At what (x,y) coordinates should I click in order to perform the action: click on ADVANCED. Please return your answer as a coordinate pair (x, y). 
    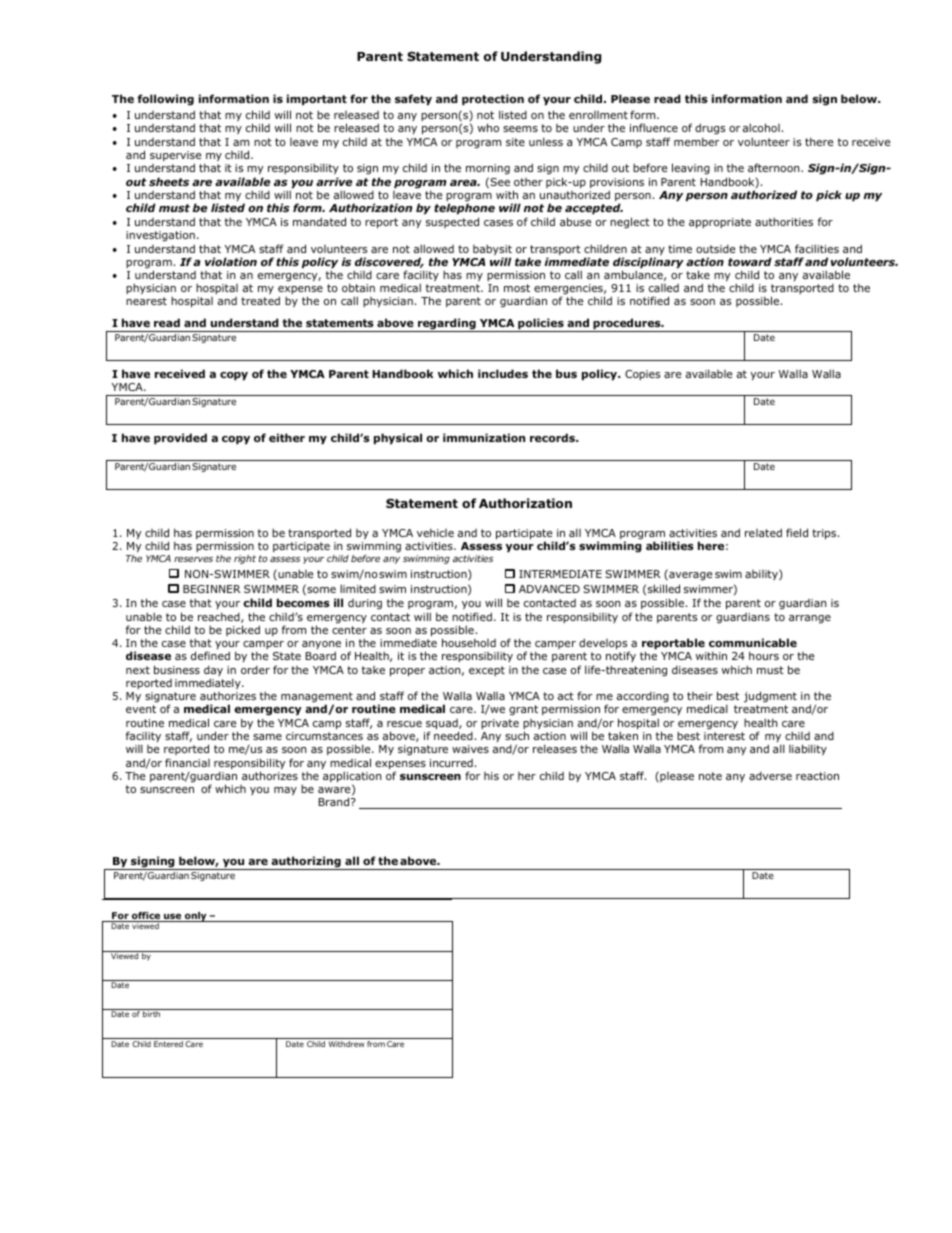
    Looking at the image, I should click on (549, 589).
